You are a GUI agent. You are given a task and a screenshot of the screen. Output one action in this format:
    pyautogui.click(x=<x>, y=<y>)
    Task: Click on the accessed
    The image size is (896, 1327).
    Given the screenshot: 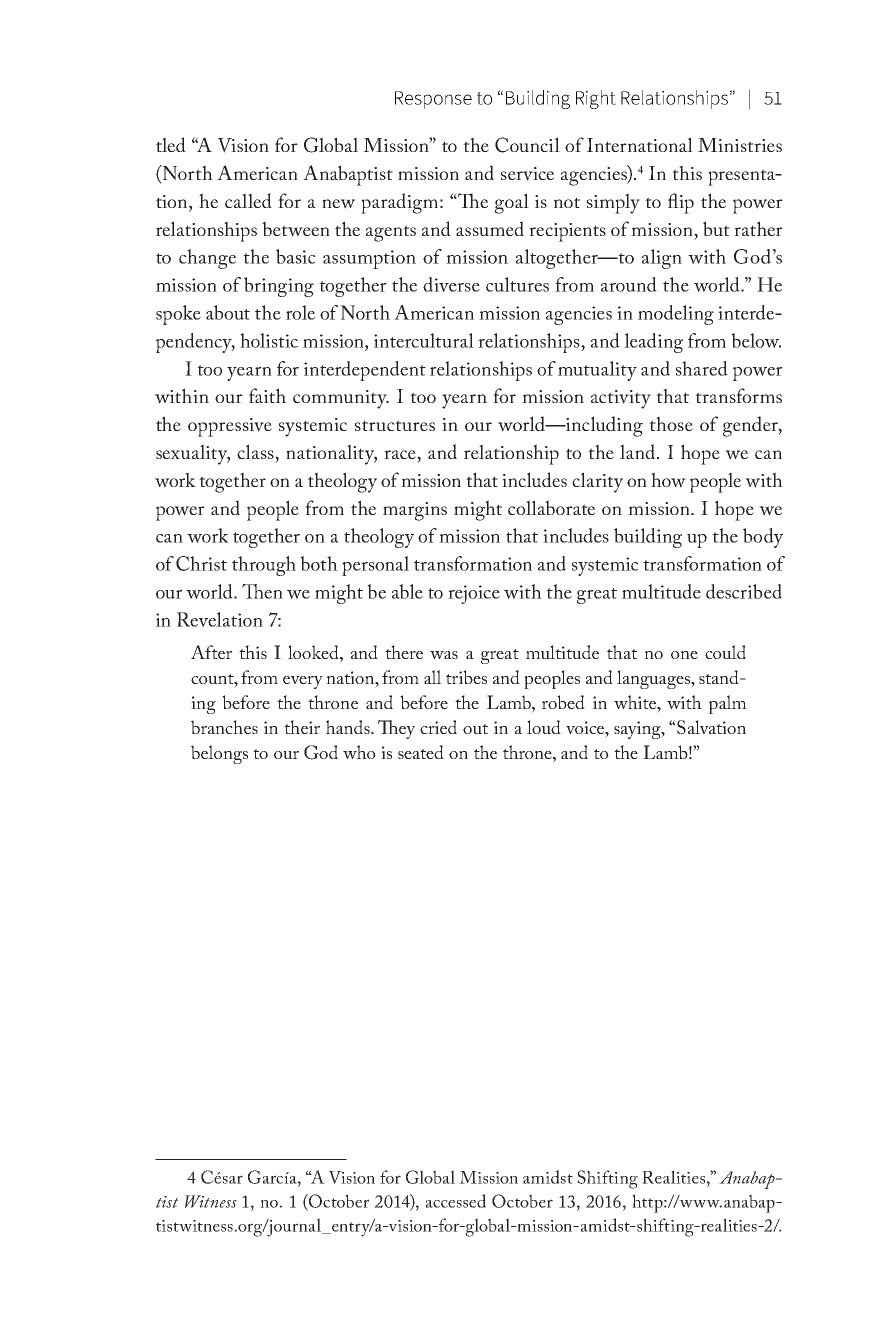 What is the action you would take?
    pyautogui.click(x=456, y=1201)
